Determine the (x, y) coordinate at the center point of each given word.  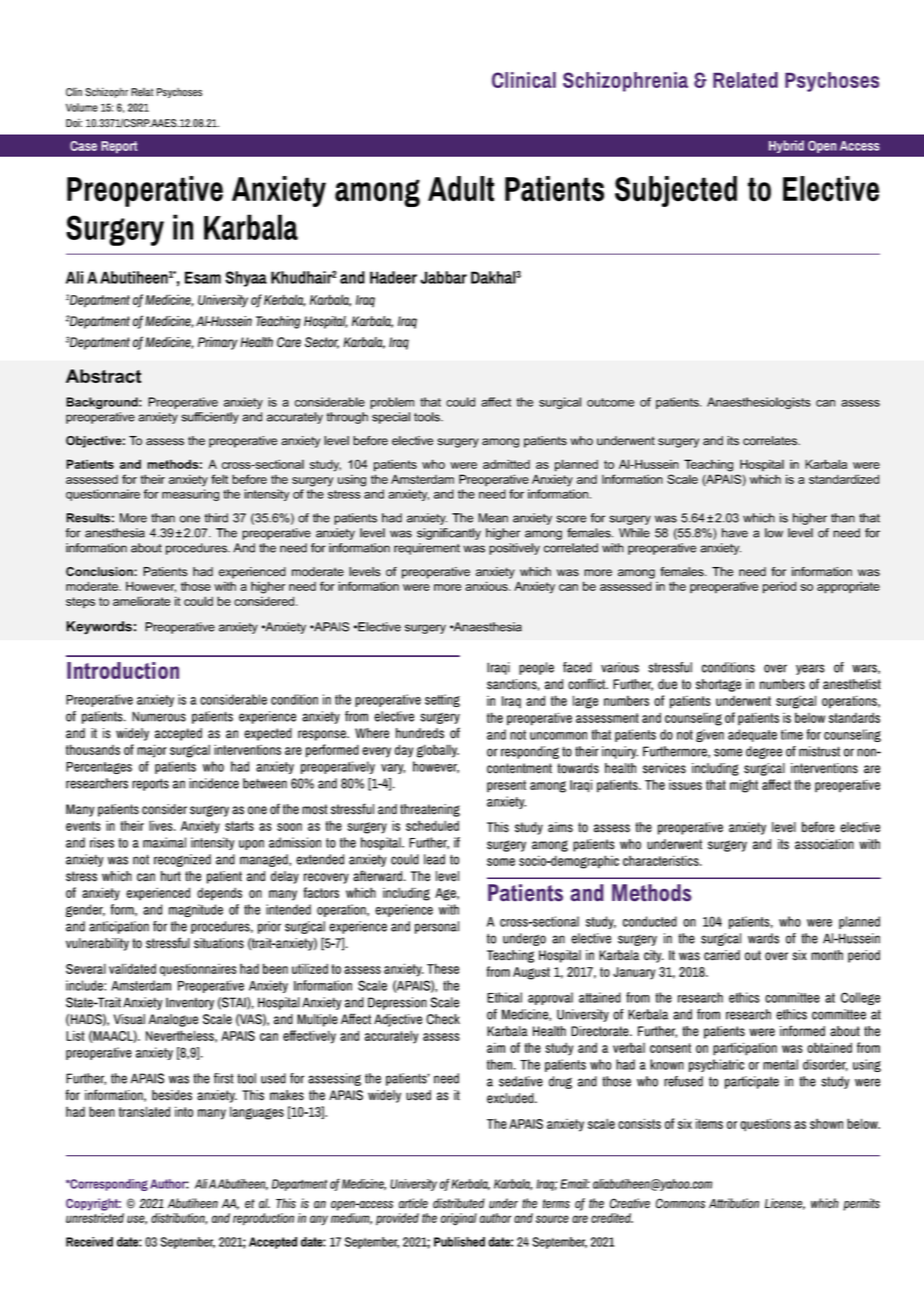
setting (442, 700)
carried (722, 955)
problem (392, 403)
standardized (844, 479)
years (810, 669)
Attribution (734, 1203)
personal (437, 927)
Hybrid (786, 146)
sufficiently (210, 418)
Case (83, 146)
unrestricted (95, 1218)
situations (219, 943)
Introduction (123, 670)
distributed (459, 1203)
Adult (461, 189)
